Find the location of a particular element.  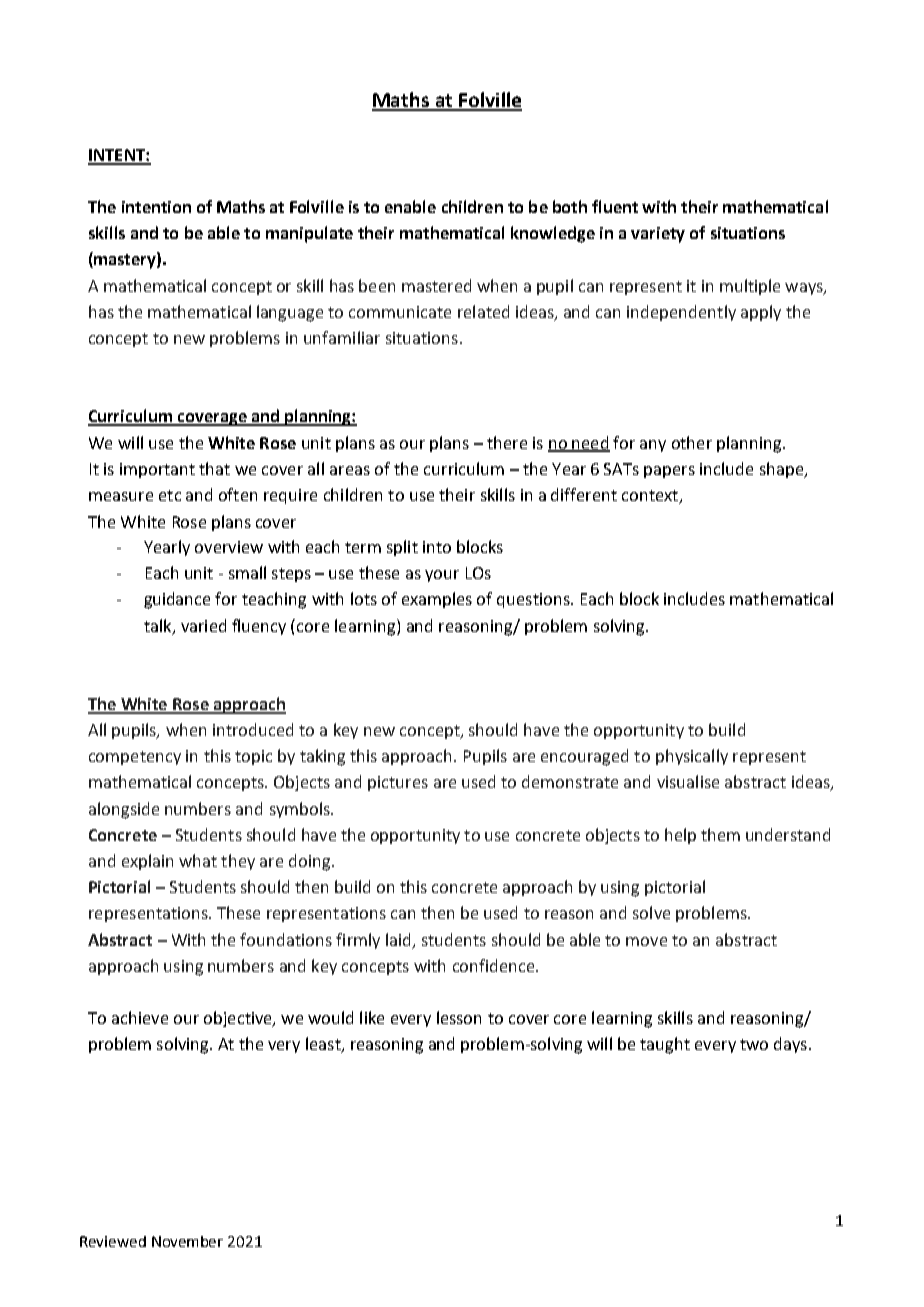

introduced is located at coordinates (253, 729).
